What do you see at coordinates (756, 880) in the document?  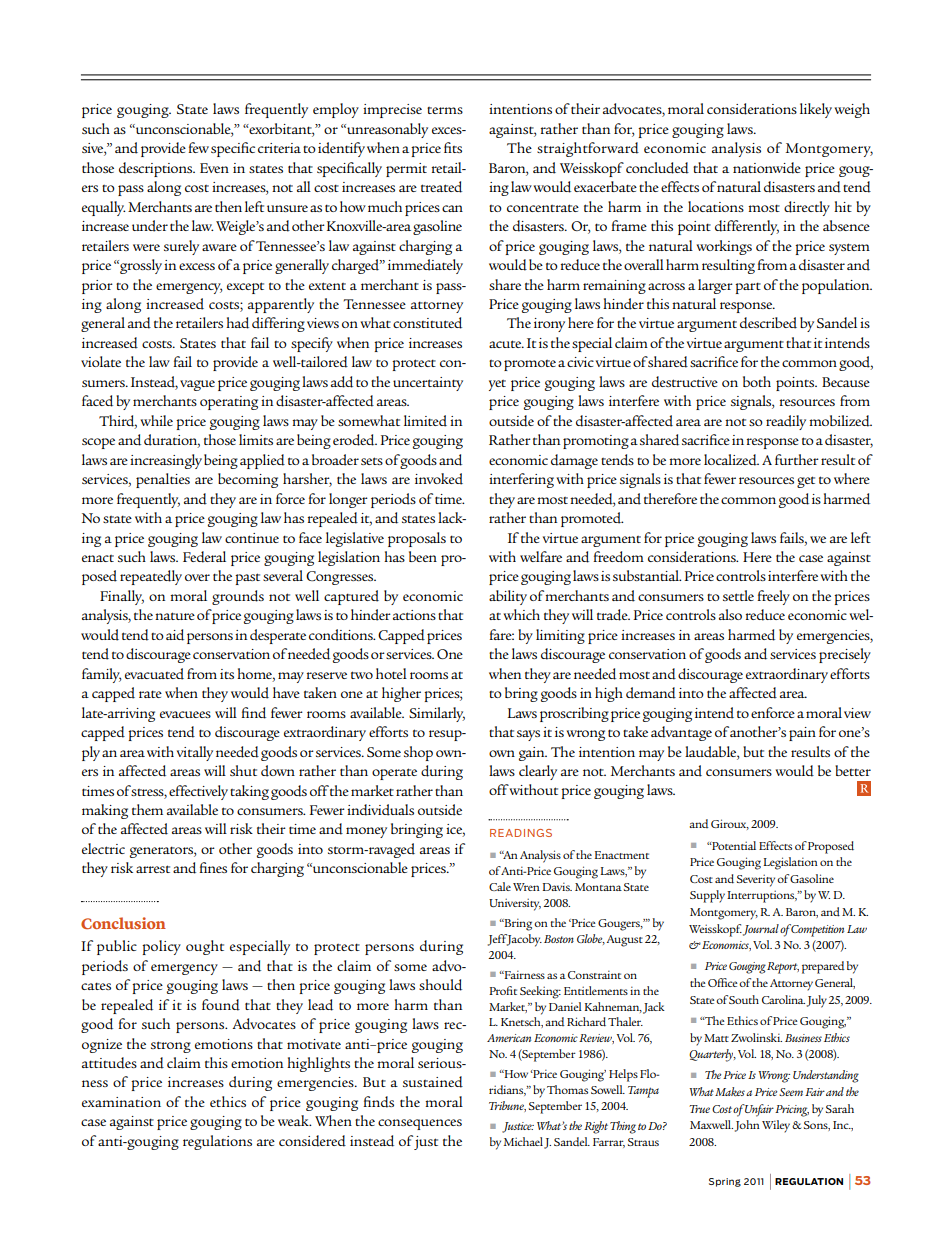 I see `Severity` at bounding box center [756, 880].
